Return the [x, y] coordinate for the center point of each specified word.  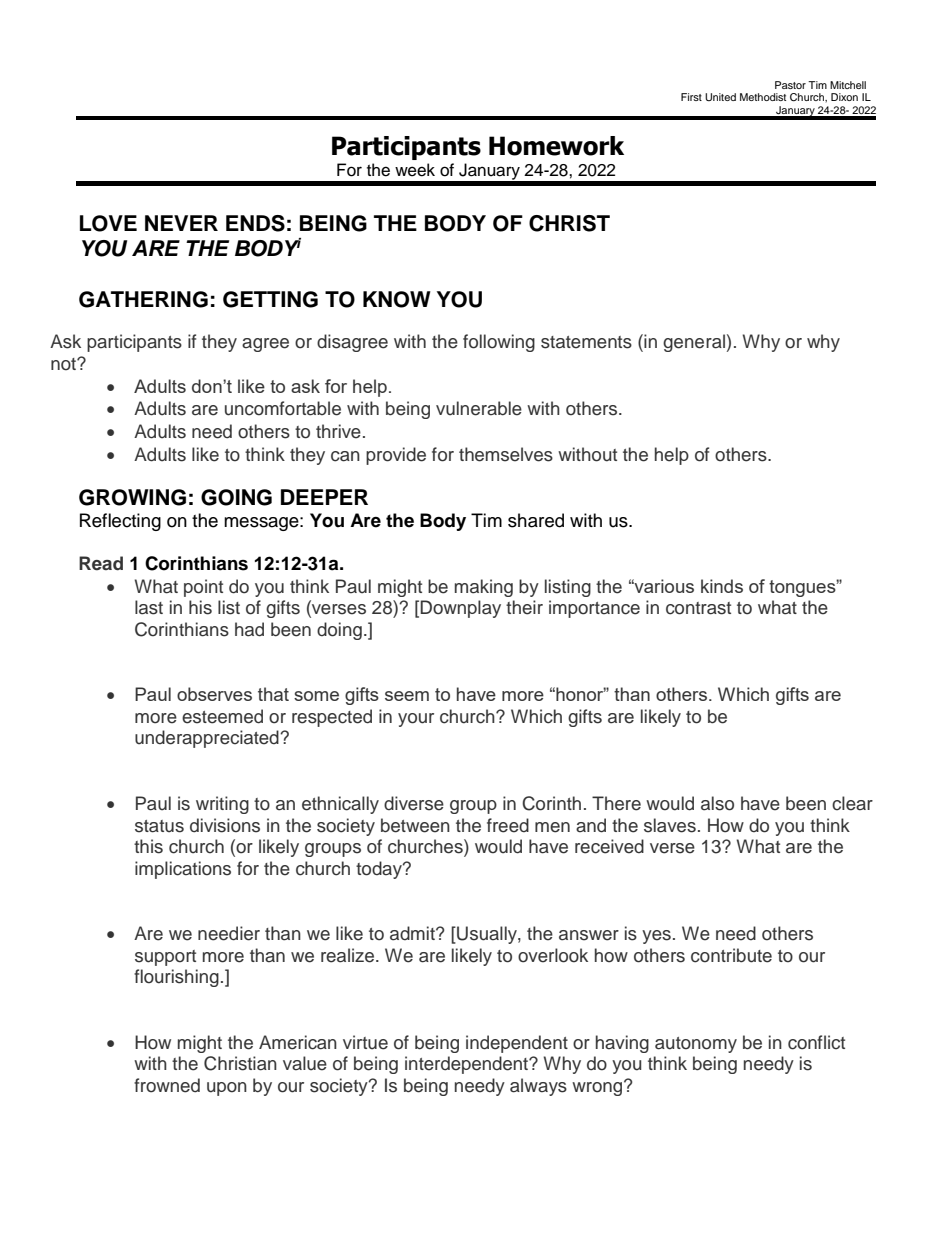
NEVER [181, 223]
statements [586, 342]
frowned [167, 1085]
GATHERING [143, 299]
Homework [556, 146]
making [484, 588]
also [717, 803]
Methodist [763, 97]
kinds [722, 586]
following [499, 343]
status [159, 826]
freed [508, 825]
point [203, 588]
